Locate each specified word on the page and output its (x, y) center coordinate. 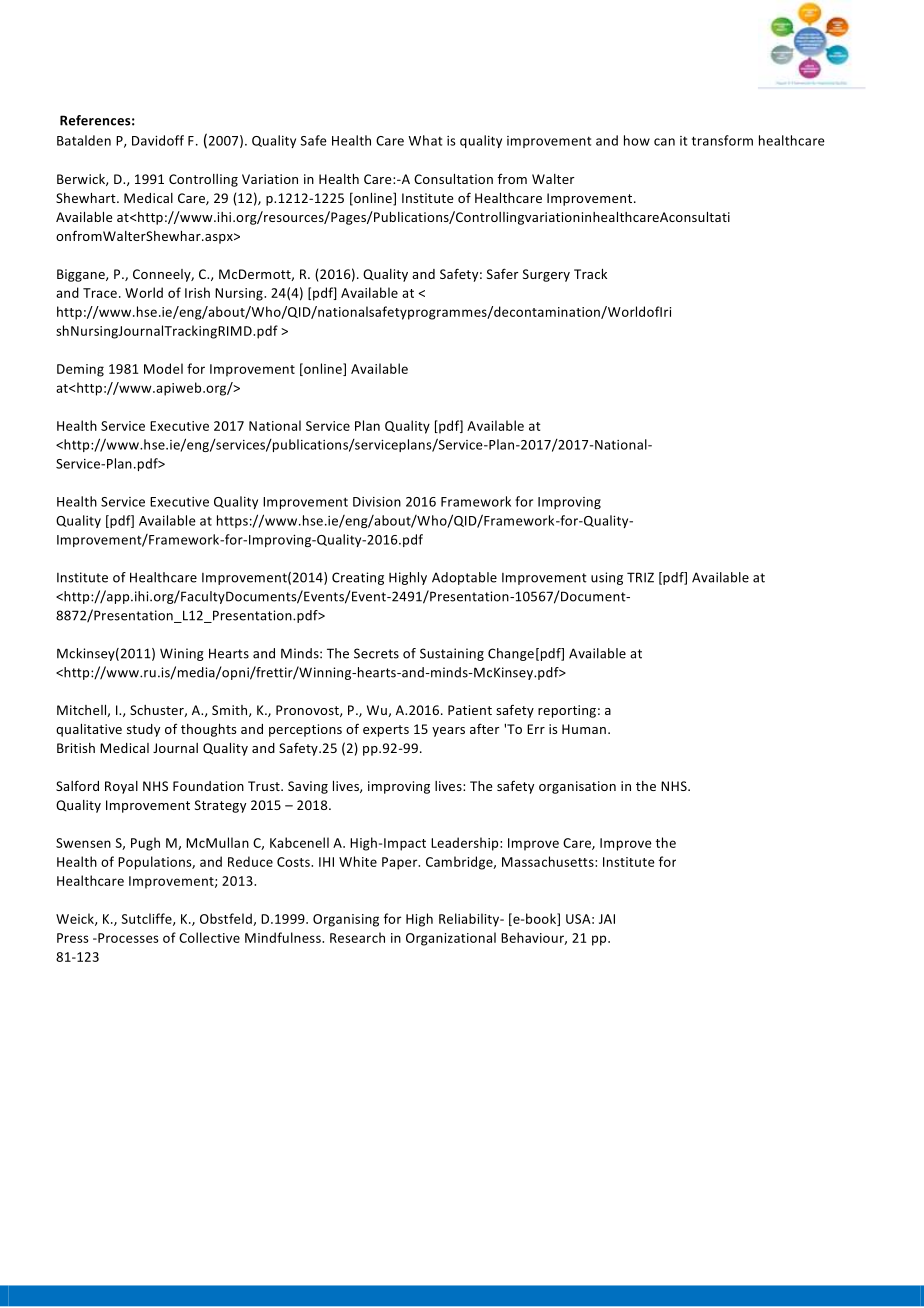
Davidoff (158, 140)
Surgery (546, 275)
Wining (182, 654)
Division (377, 502)
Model (163, 368)
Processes (127, 938)
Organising (346, 920)
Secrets (376, 653)
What (425, 140)
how (637, 140)
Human (584, 729)
